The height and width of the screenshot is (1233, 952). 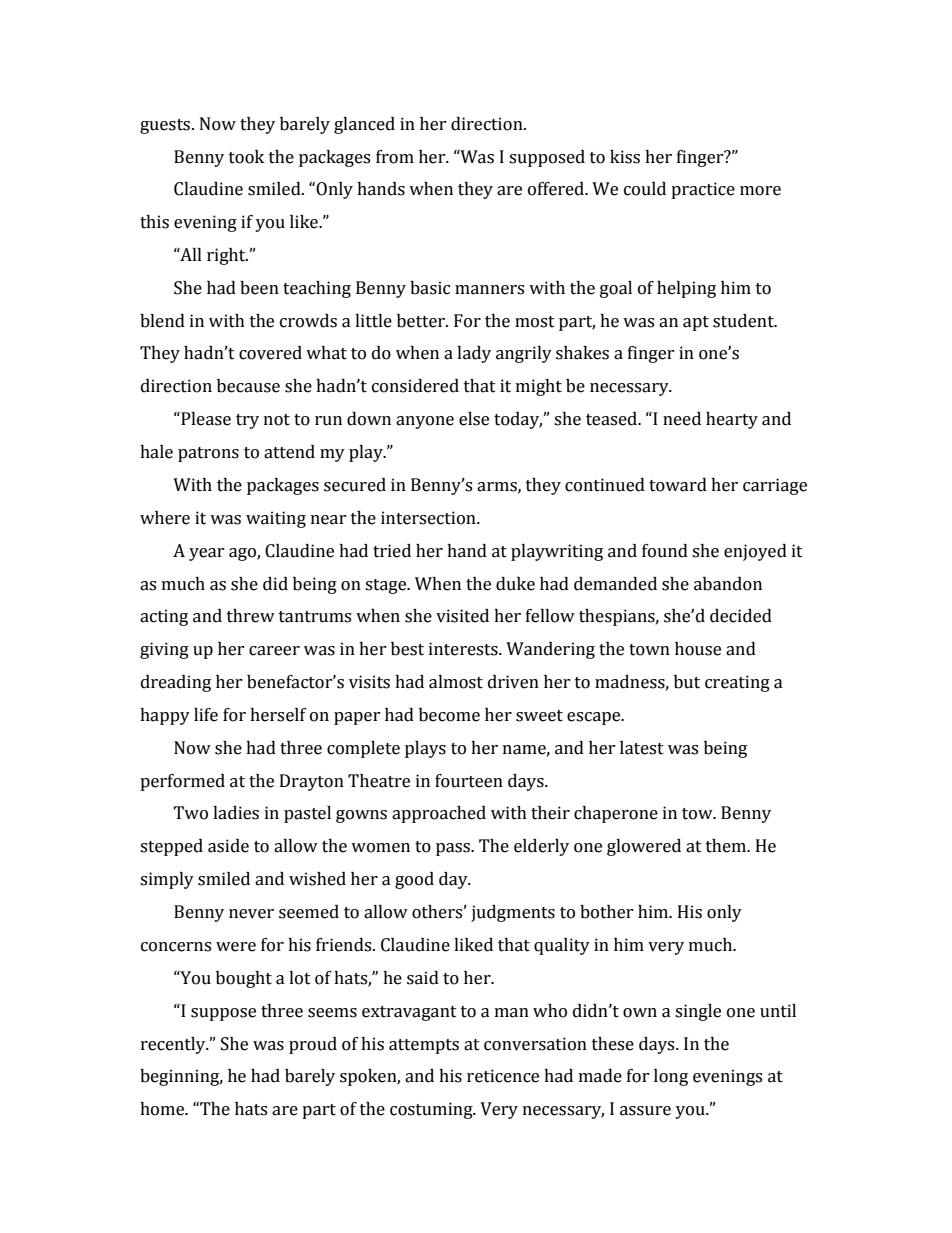 I want to click on from, so click(x=395, y=157).
